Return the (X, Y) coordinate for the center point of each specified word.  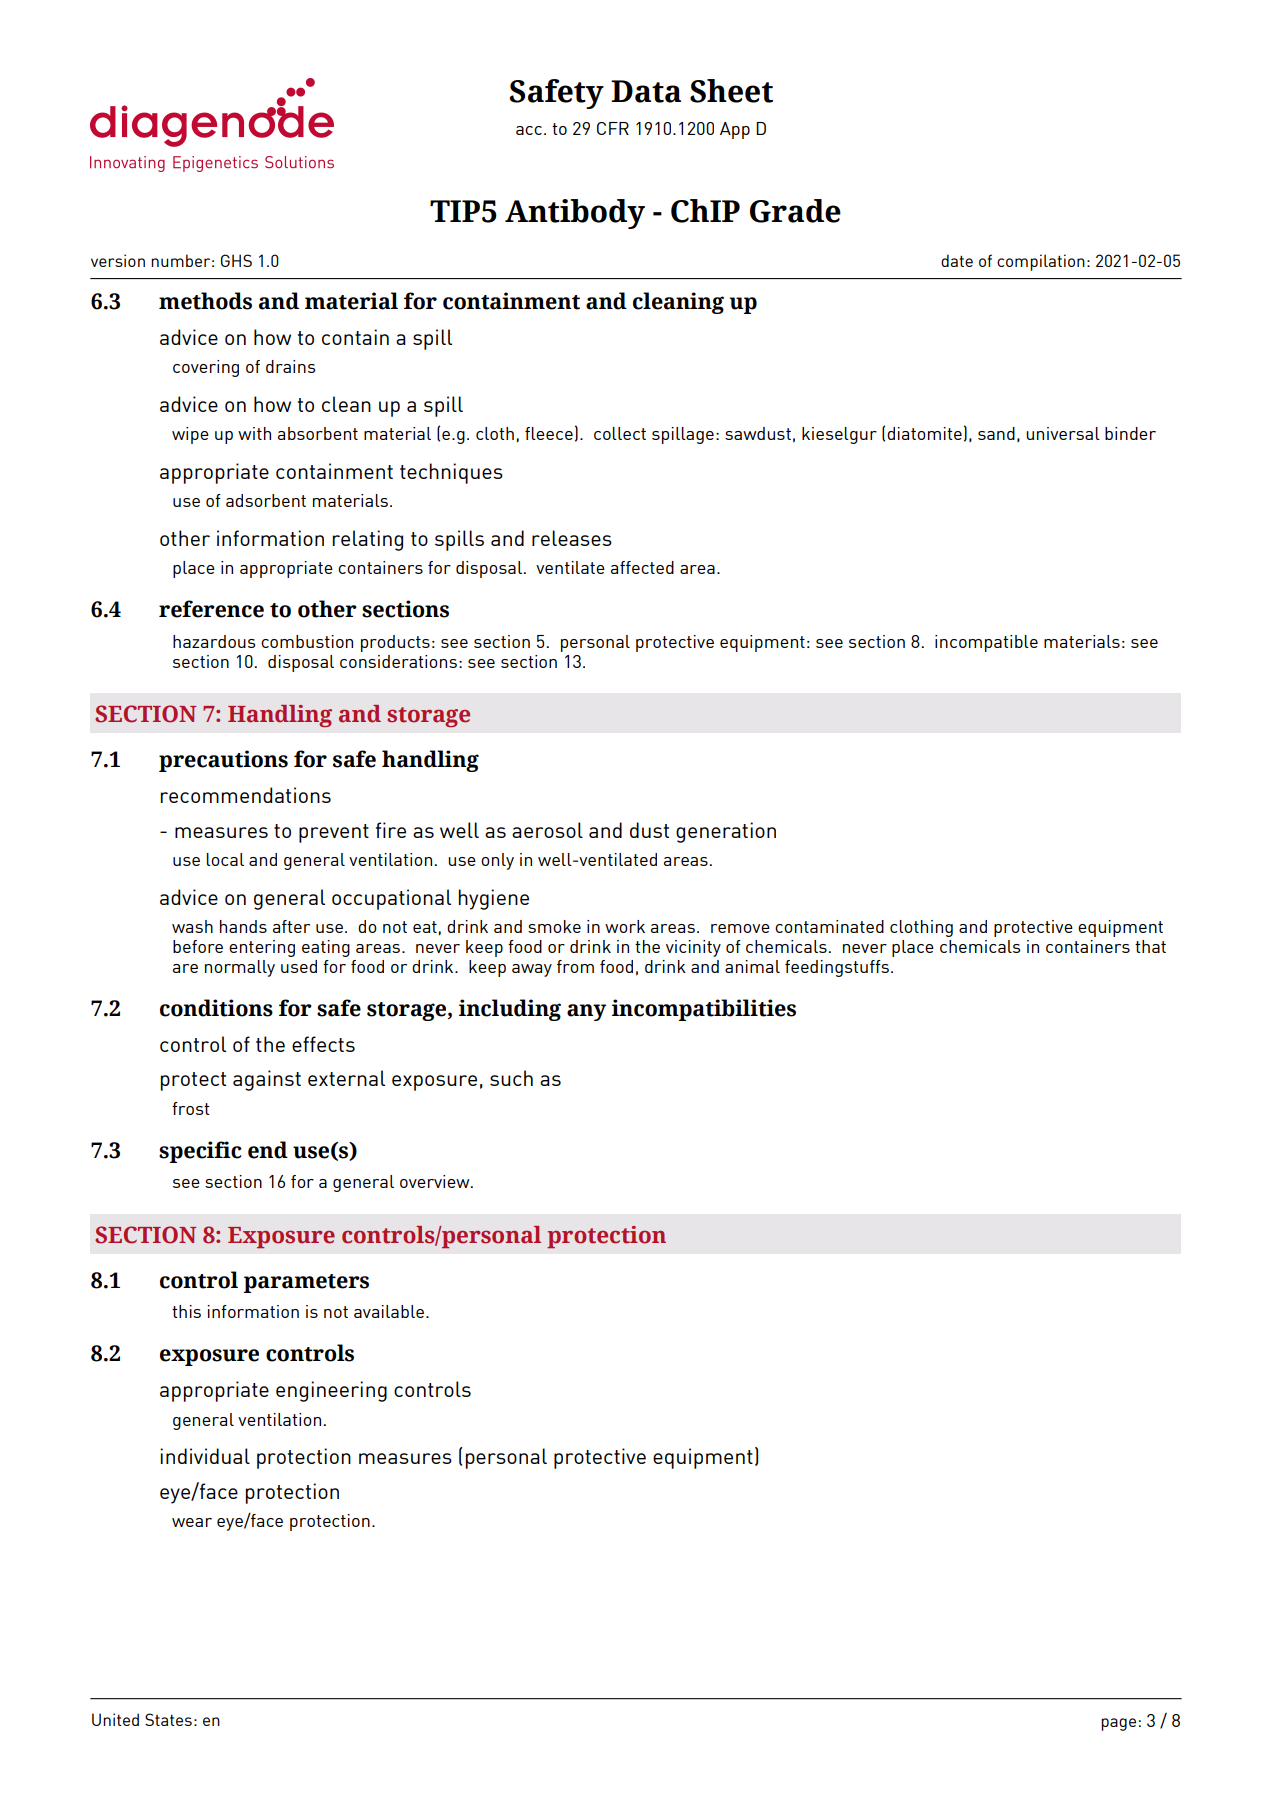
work (625, 926)
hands (243, 926)
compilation (1041, 262)
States (168, 1719)
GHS (236, 260)
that (1150, 946)
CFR (613, 128)
